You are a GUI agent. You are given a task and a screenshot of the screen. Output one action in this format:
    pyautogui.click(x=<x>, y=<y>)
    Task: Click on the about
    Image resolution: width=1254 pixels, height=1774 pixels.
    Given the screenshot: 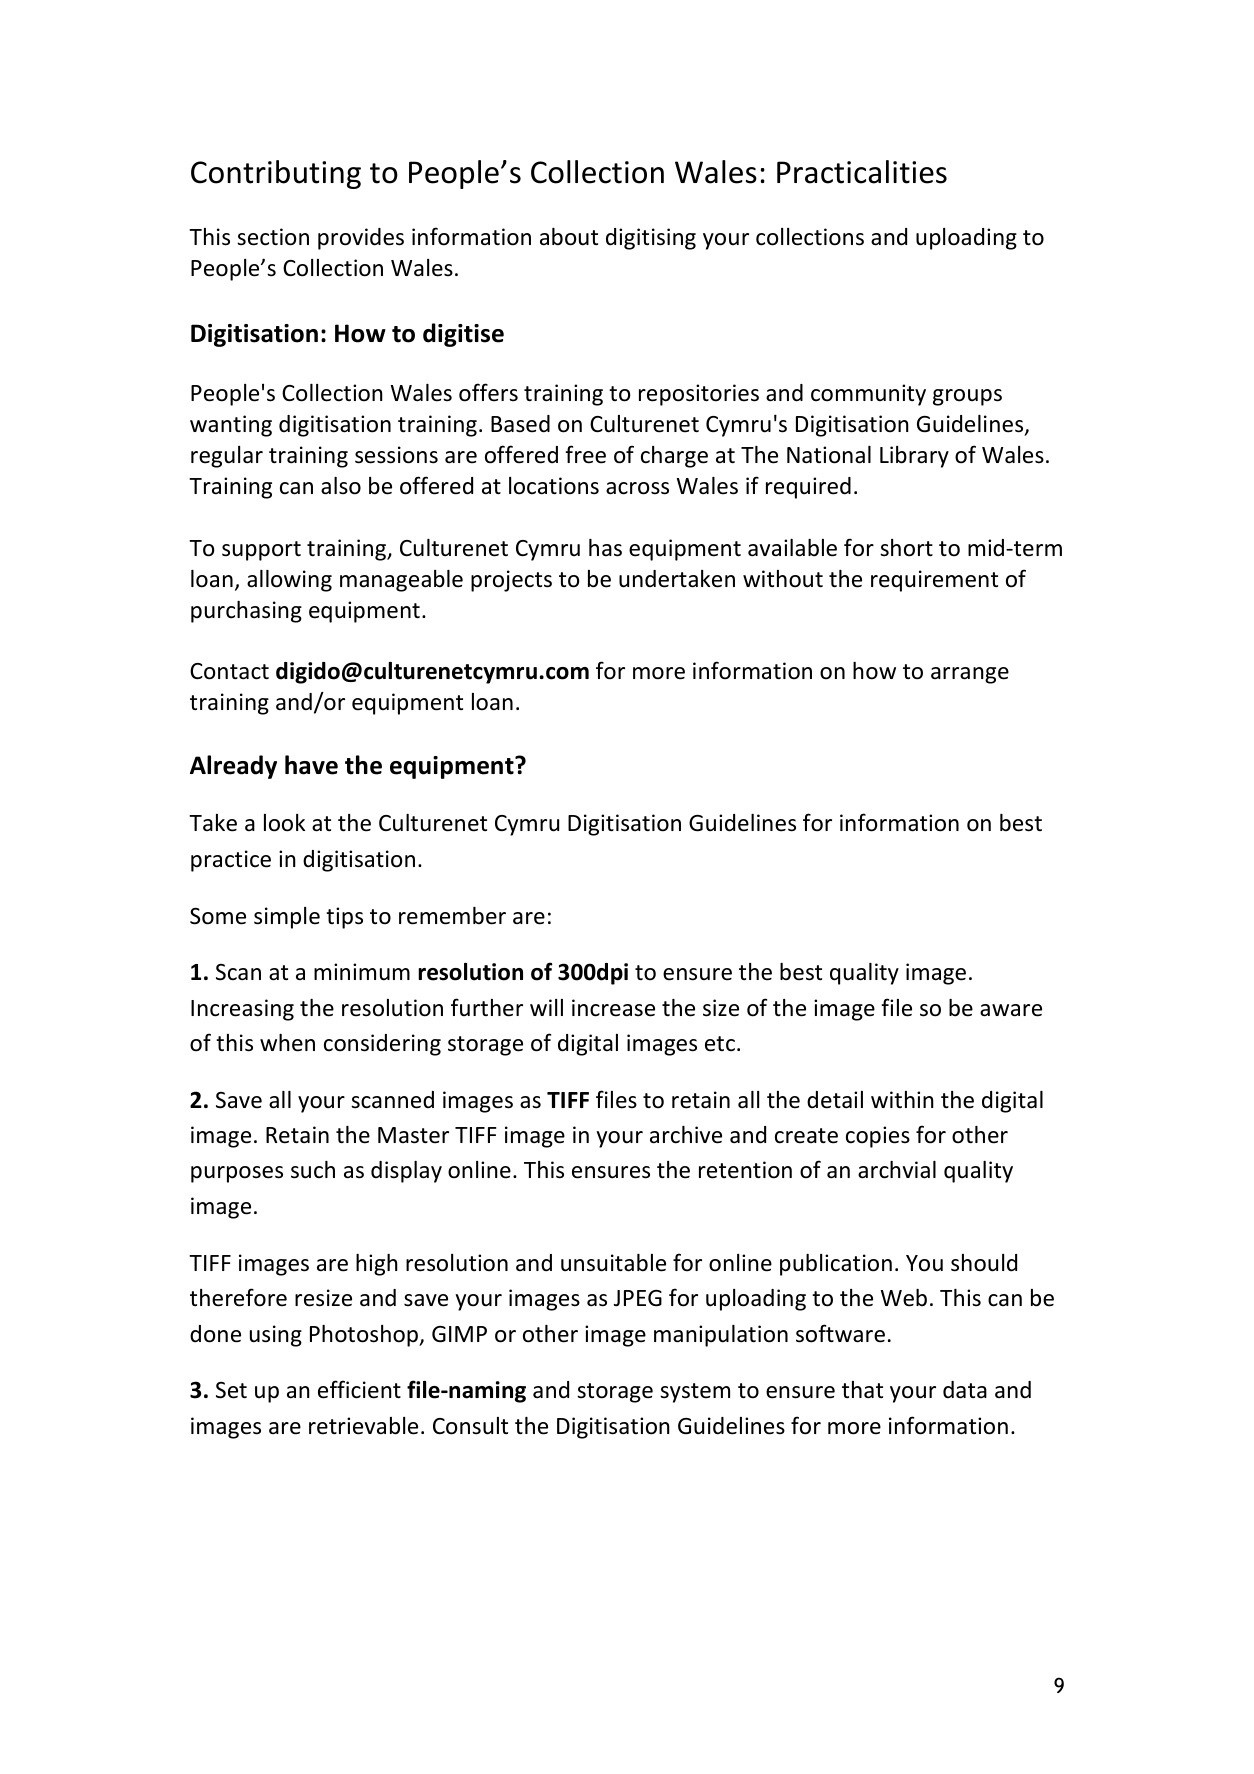 What is the action you would take?
    pyautogui.click(x=569, y=237)
